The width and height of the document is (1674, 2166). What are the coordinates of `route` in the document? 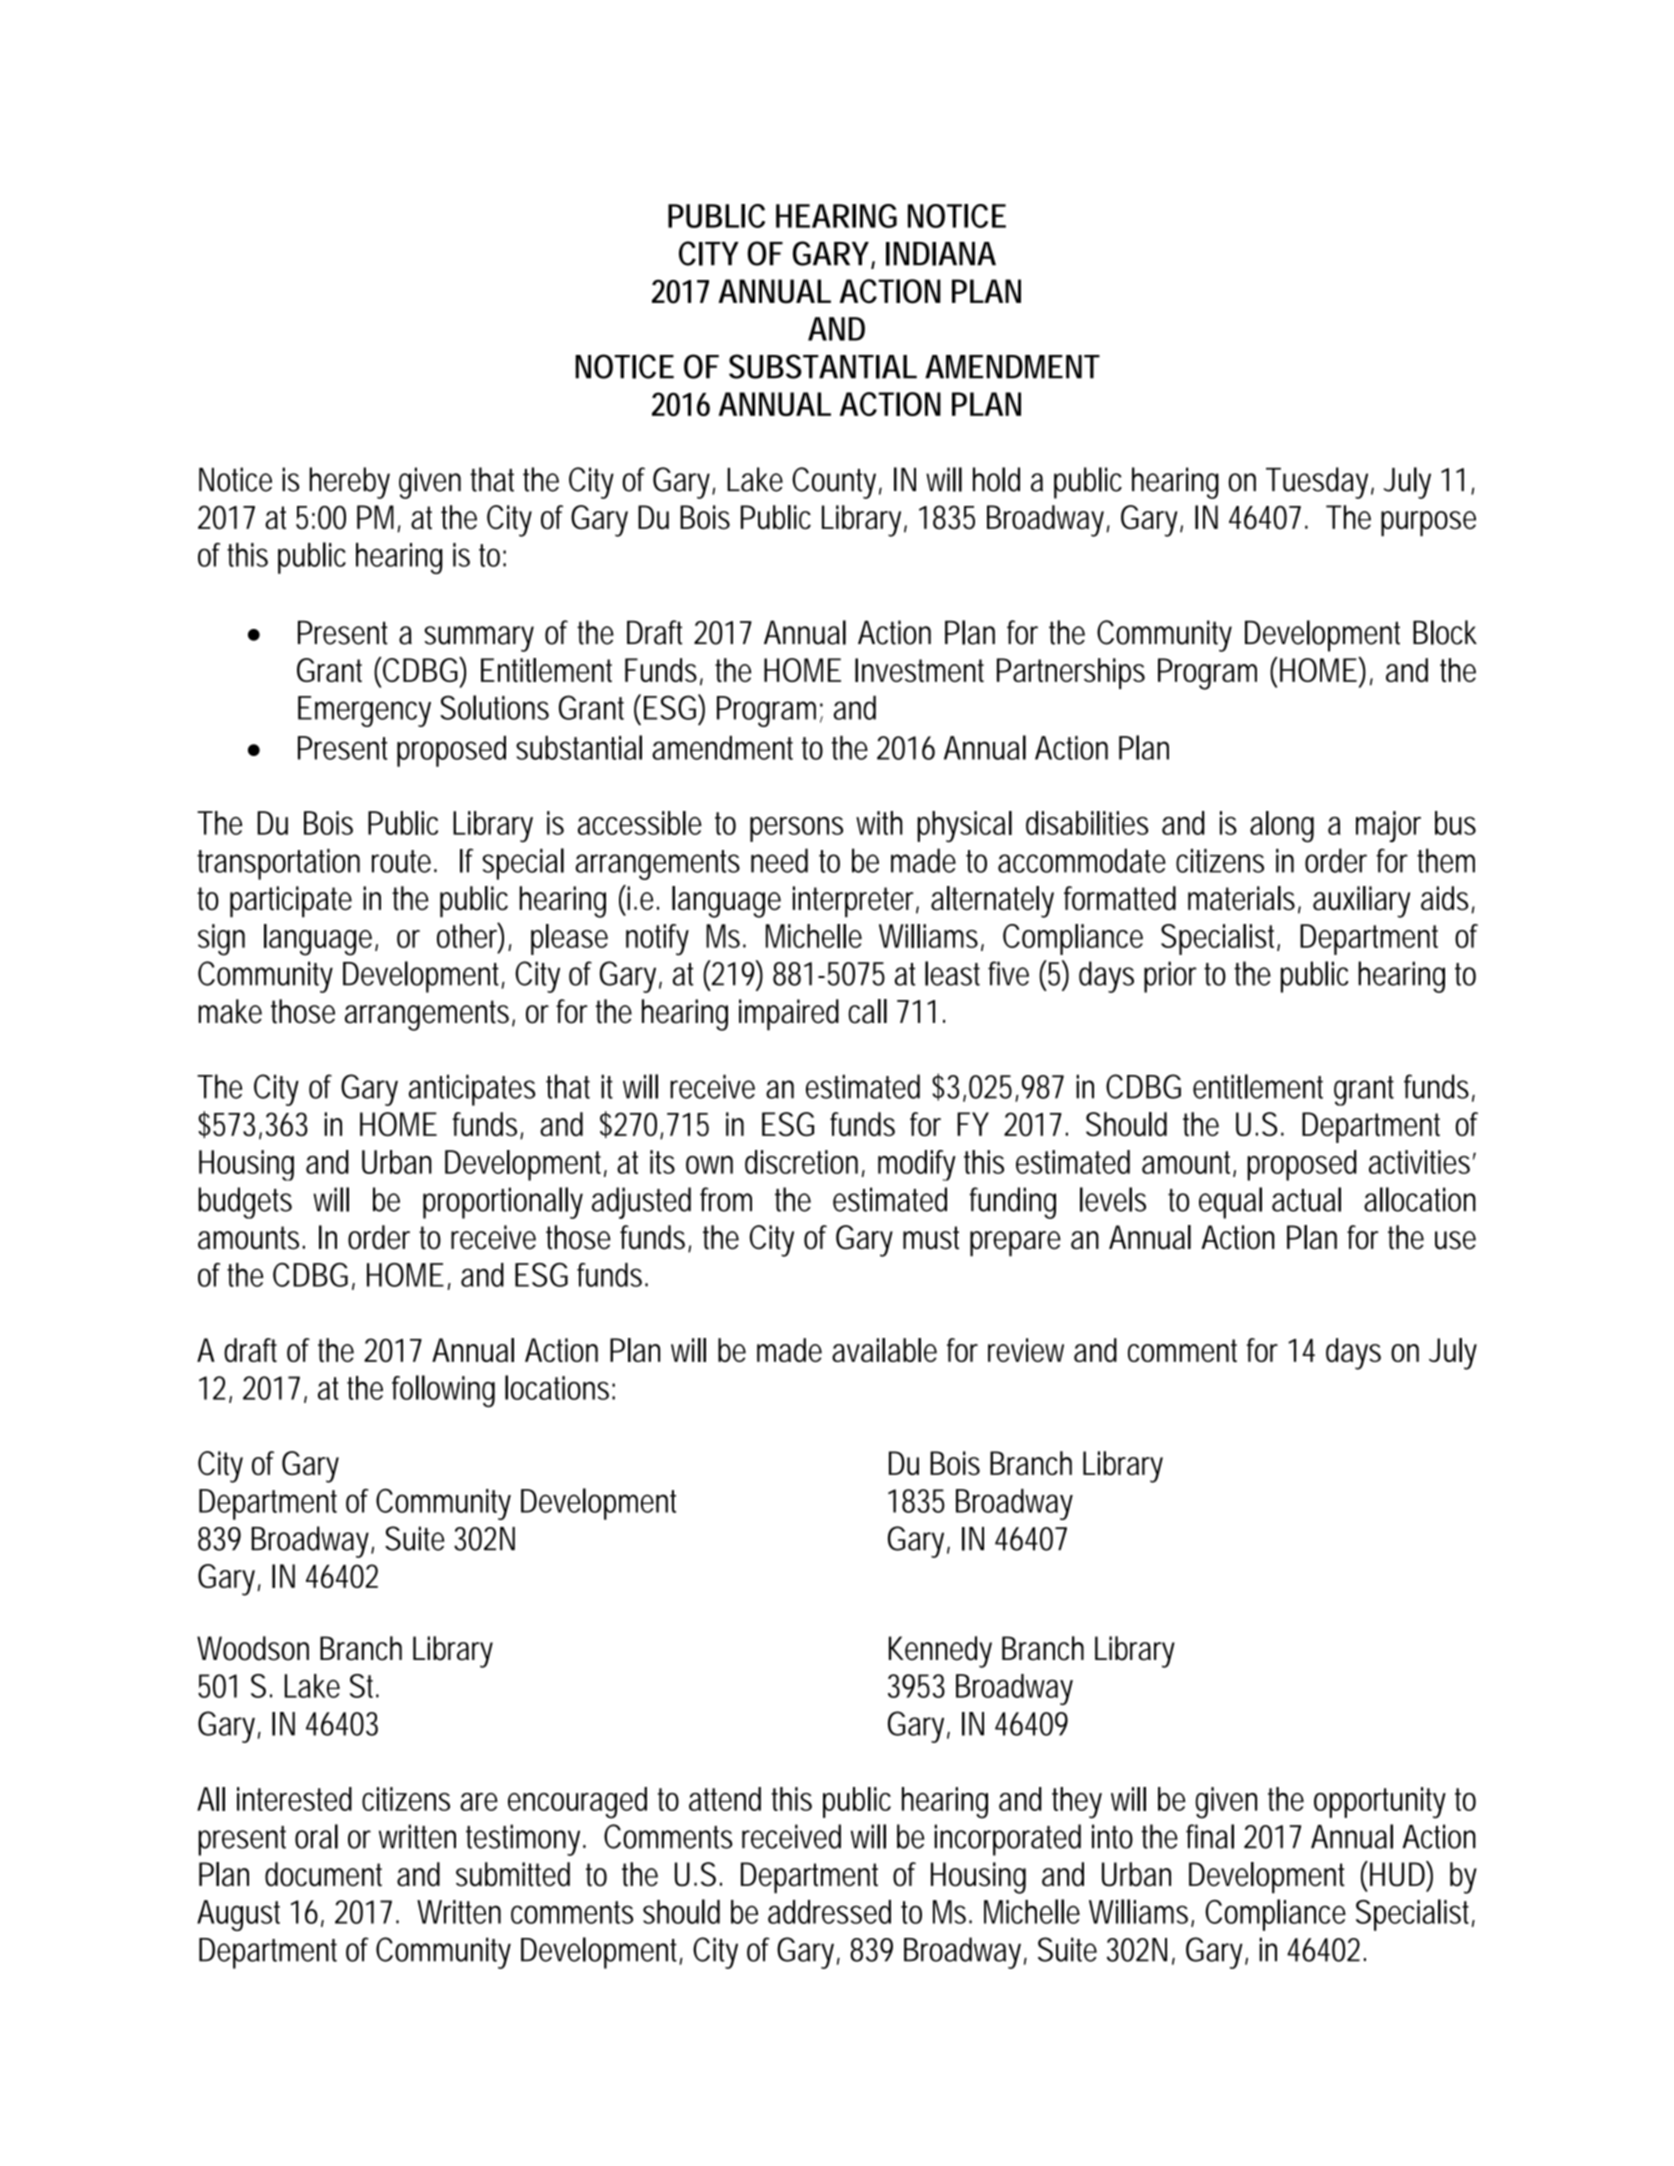 It's located at (401, 861).
